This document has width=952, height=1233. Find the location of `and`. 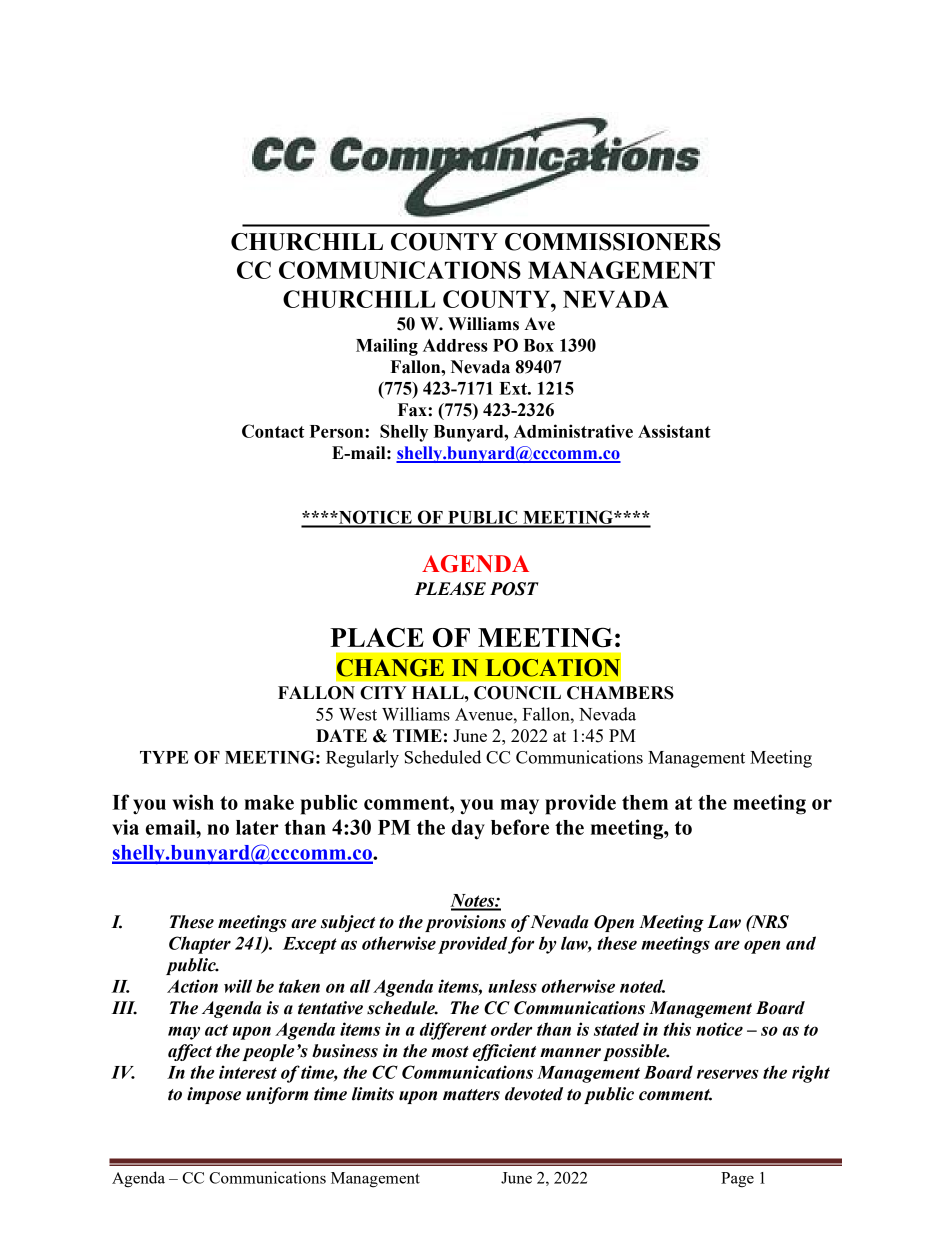

and is located at coordinates (801, 943).
